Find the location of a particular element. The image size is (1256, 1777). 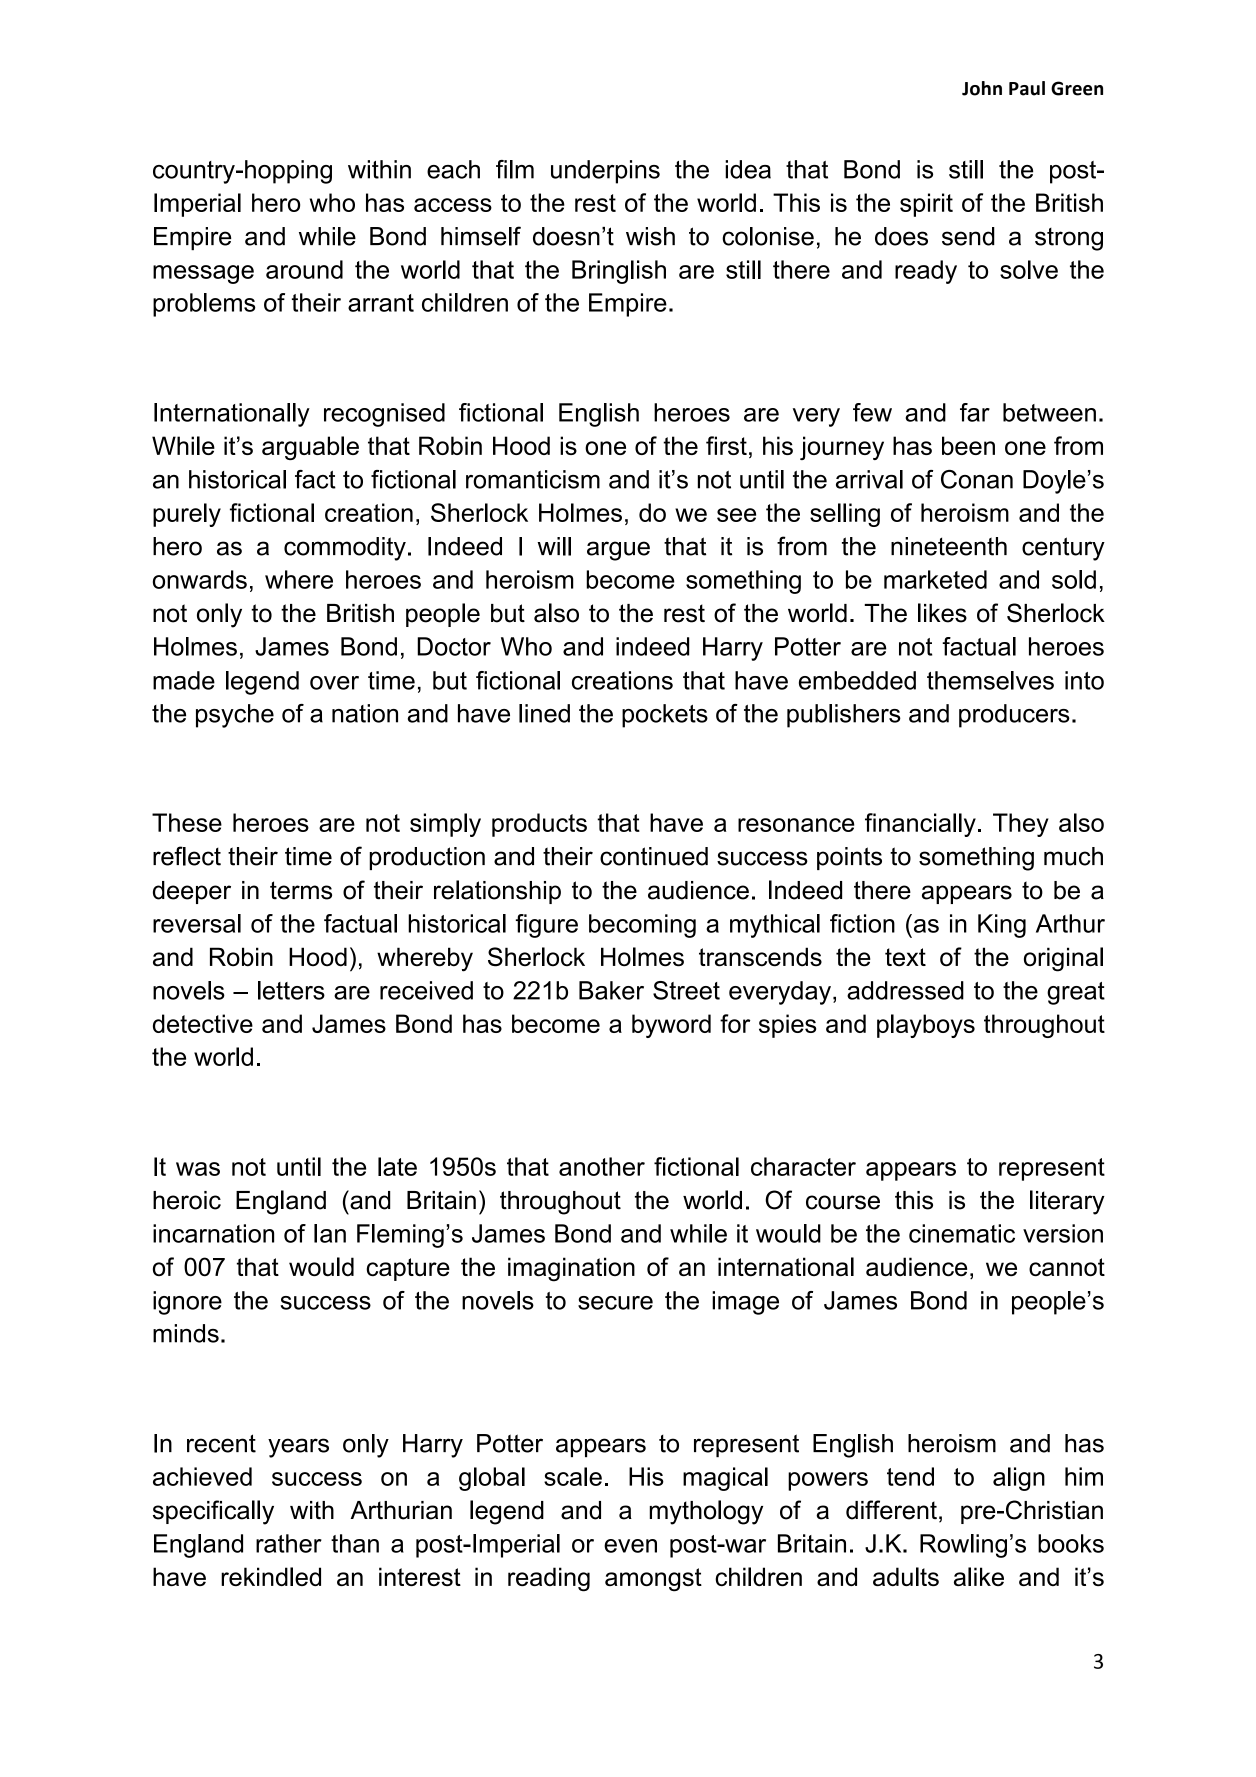

King is located at coordinates (1002, 926).
